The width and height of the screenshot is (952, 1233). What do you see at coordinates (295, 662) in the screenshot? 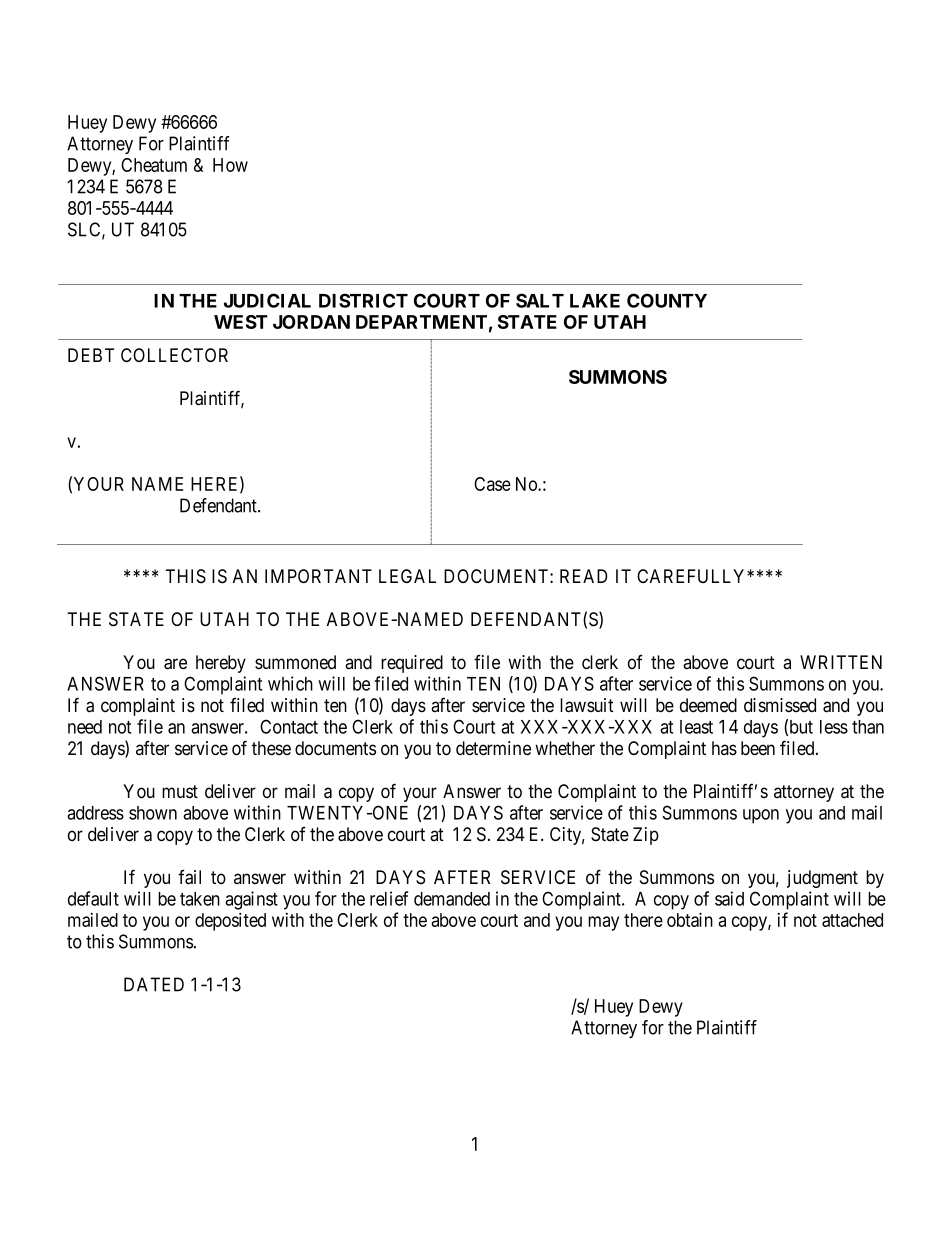
I see `summoned` at bounding box center [295, 662].
